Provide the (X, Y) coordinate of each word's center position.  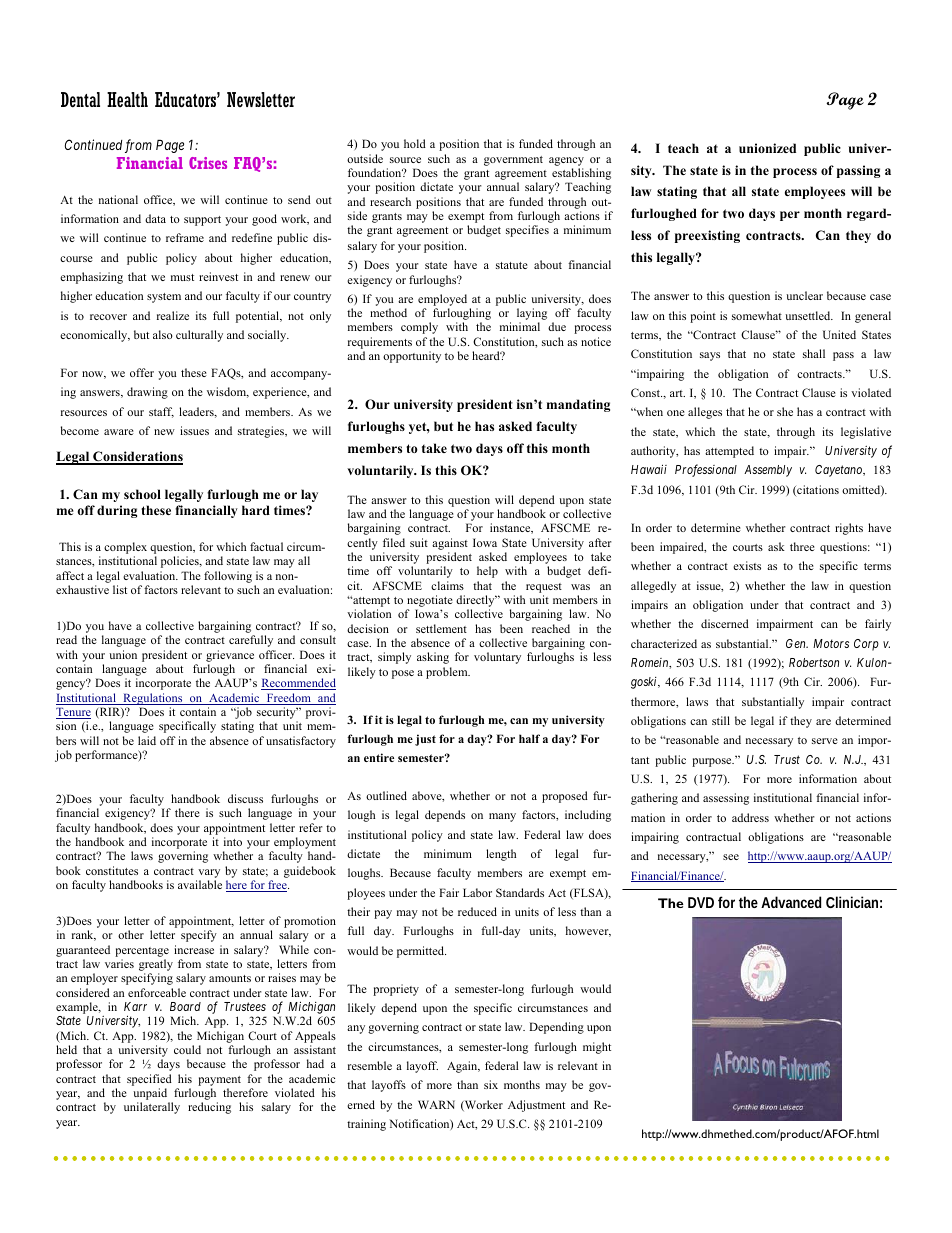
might (597, 1048)
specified (149, 1080)
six (491, 1084)
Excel (119, 154)
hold (415, 143)
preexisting (707, 236)
